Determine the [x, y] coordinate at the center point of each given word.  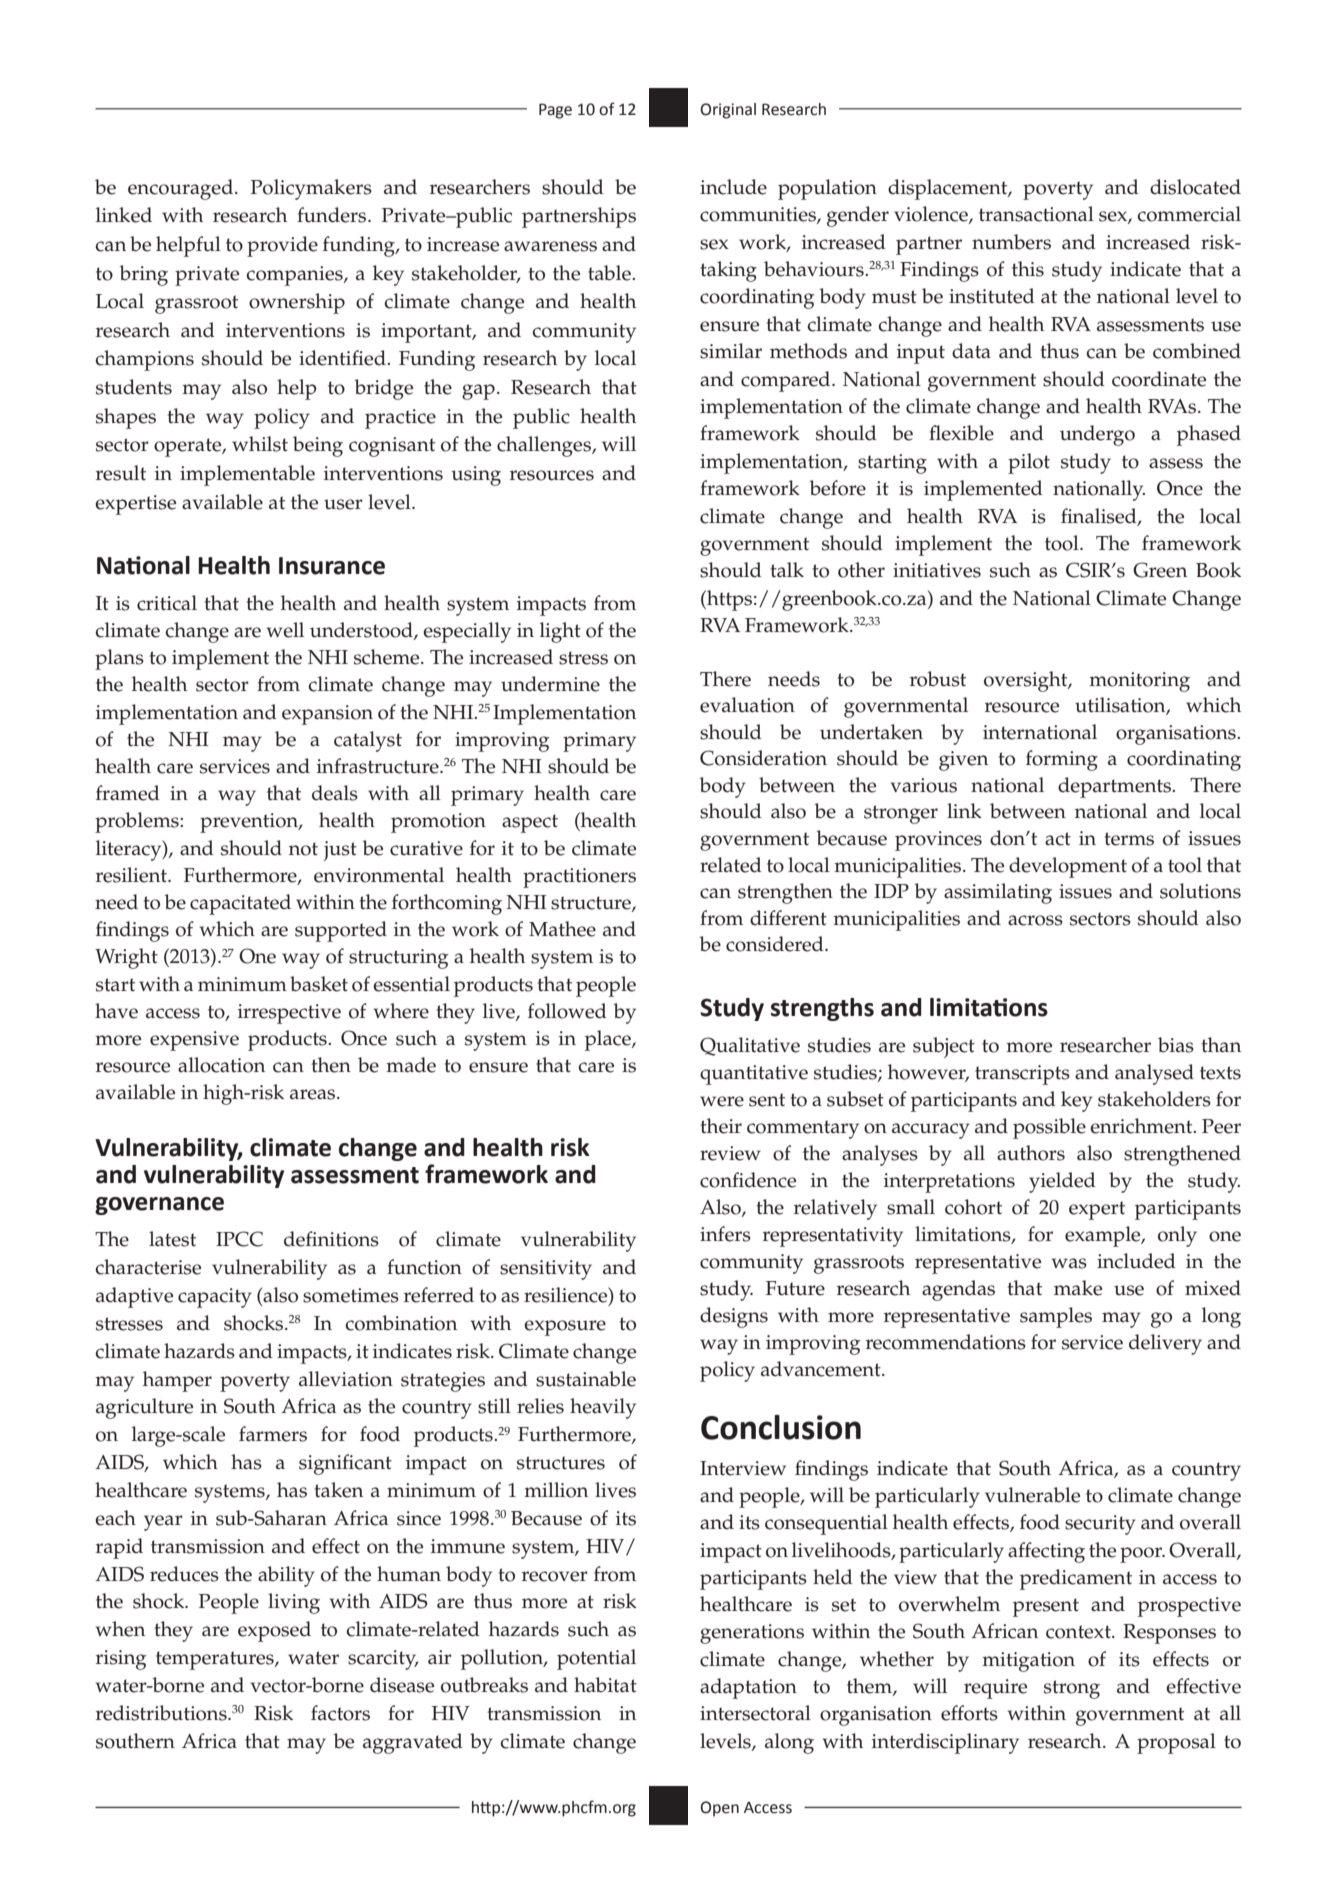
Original [728, 111]
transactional [1036, 214]
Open [719, 1809]
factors [340, 1713]
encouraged [182, 189]
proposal [1176, 1743]
